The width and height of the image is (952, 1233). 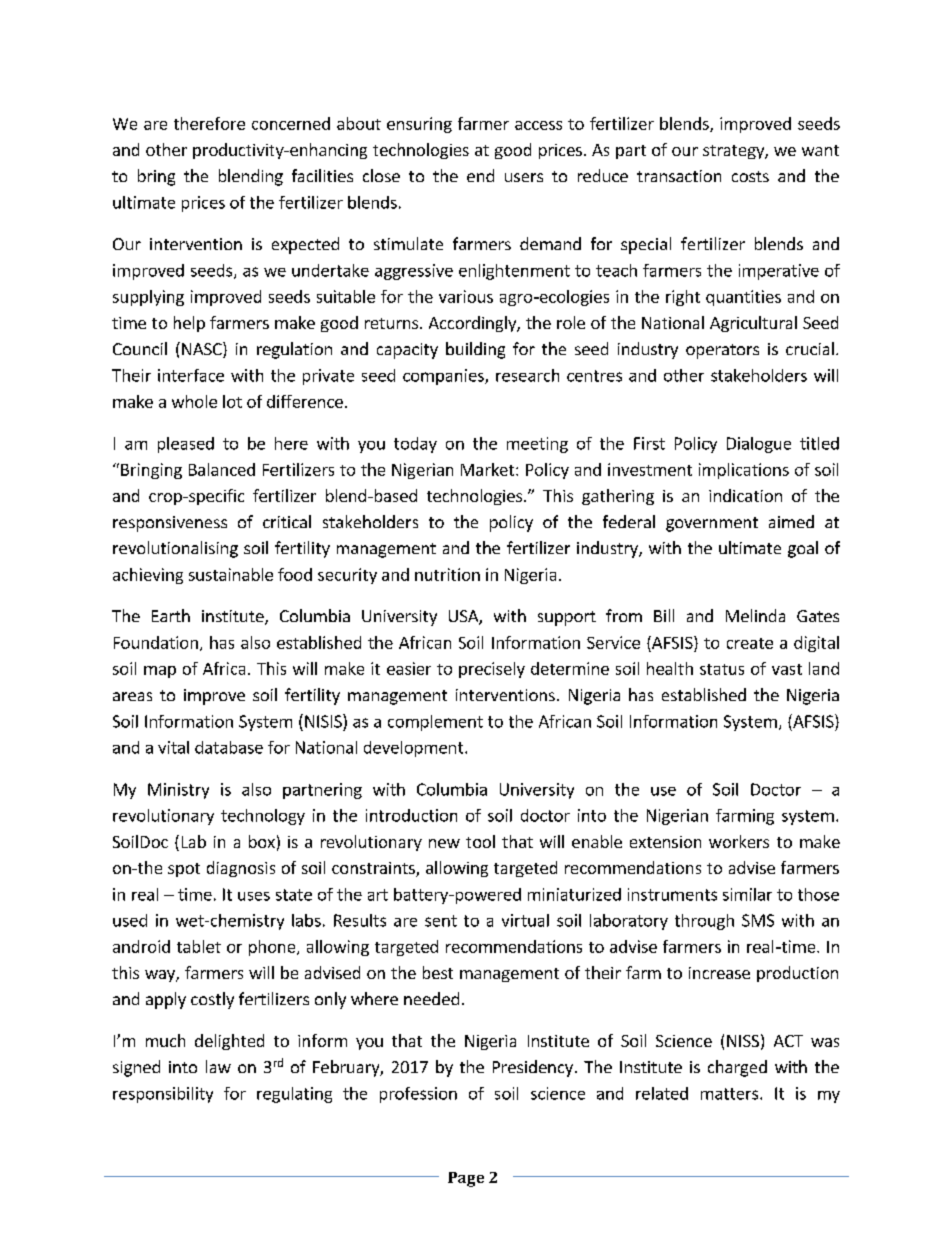 What do you see at coordinates (466, 1179) in the image?
I see `Page` at bounding box center [466, 1179].
